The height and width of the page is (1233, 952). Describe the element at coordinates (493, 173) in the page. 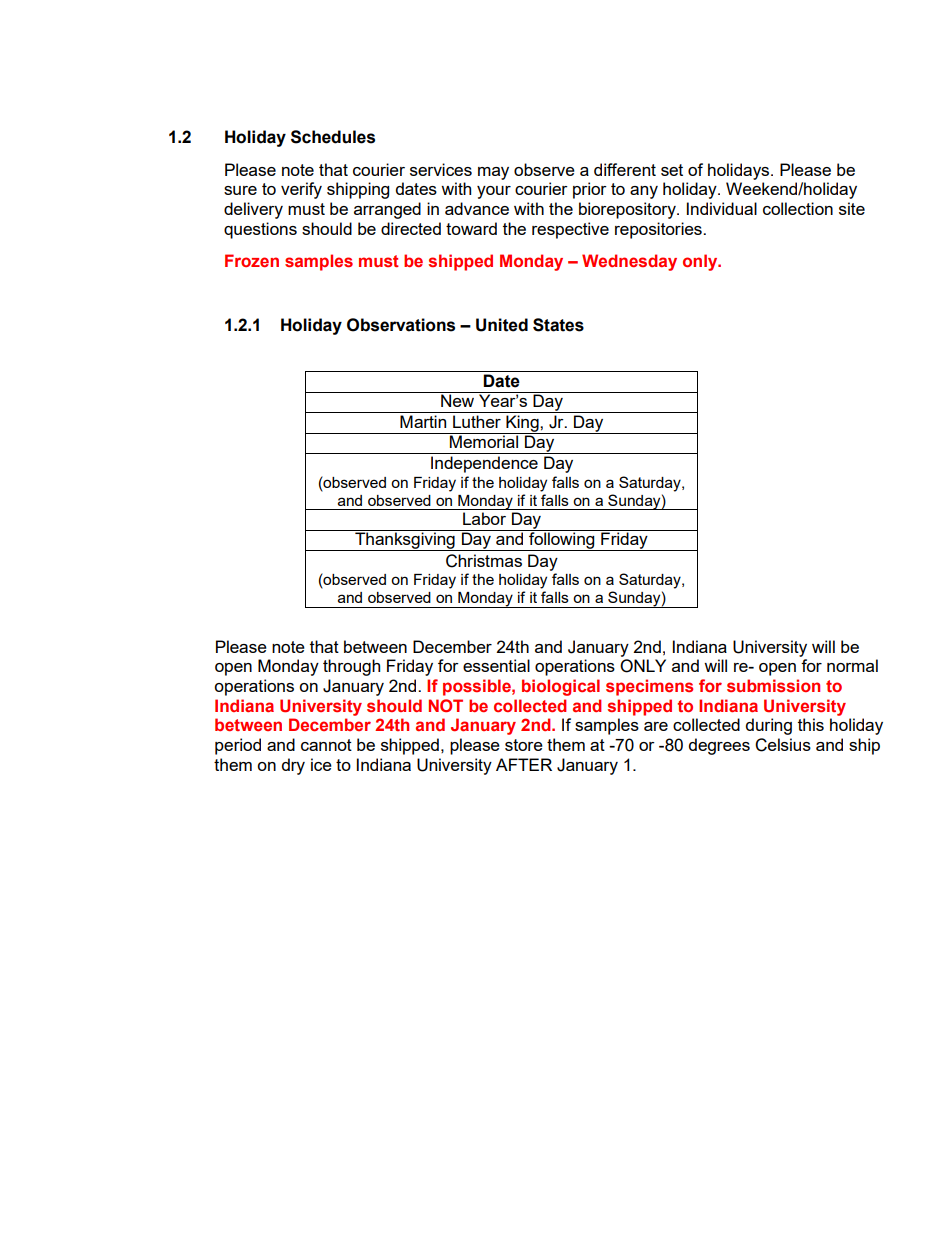

I see `may` at that location.
